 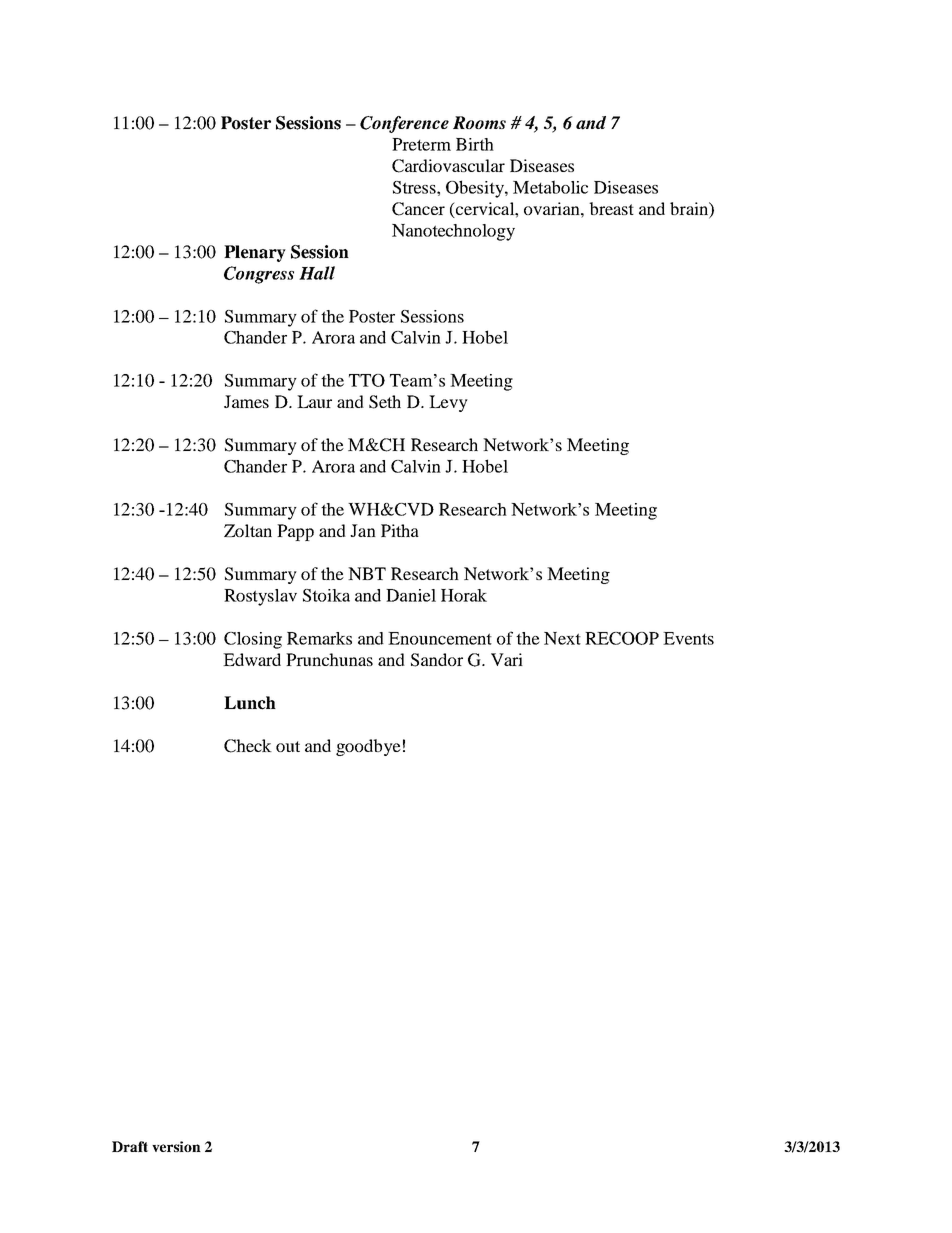 I want to click on Preterm, so click(x=421, y=144).
